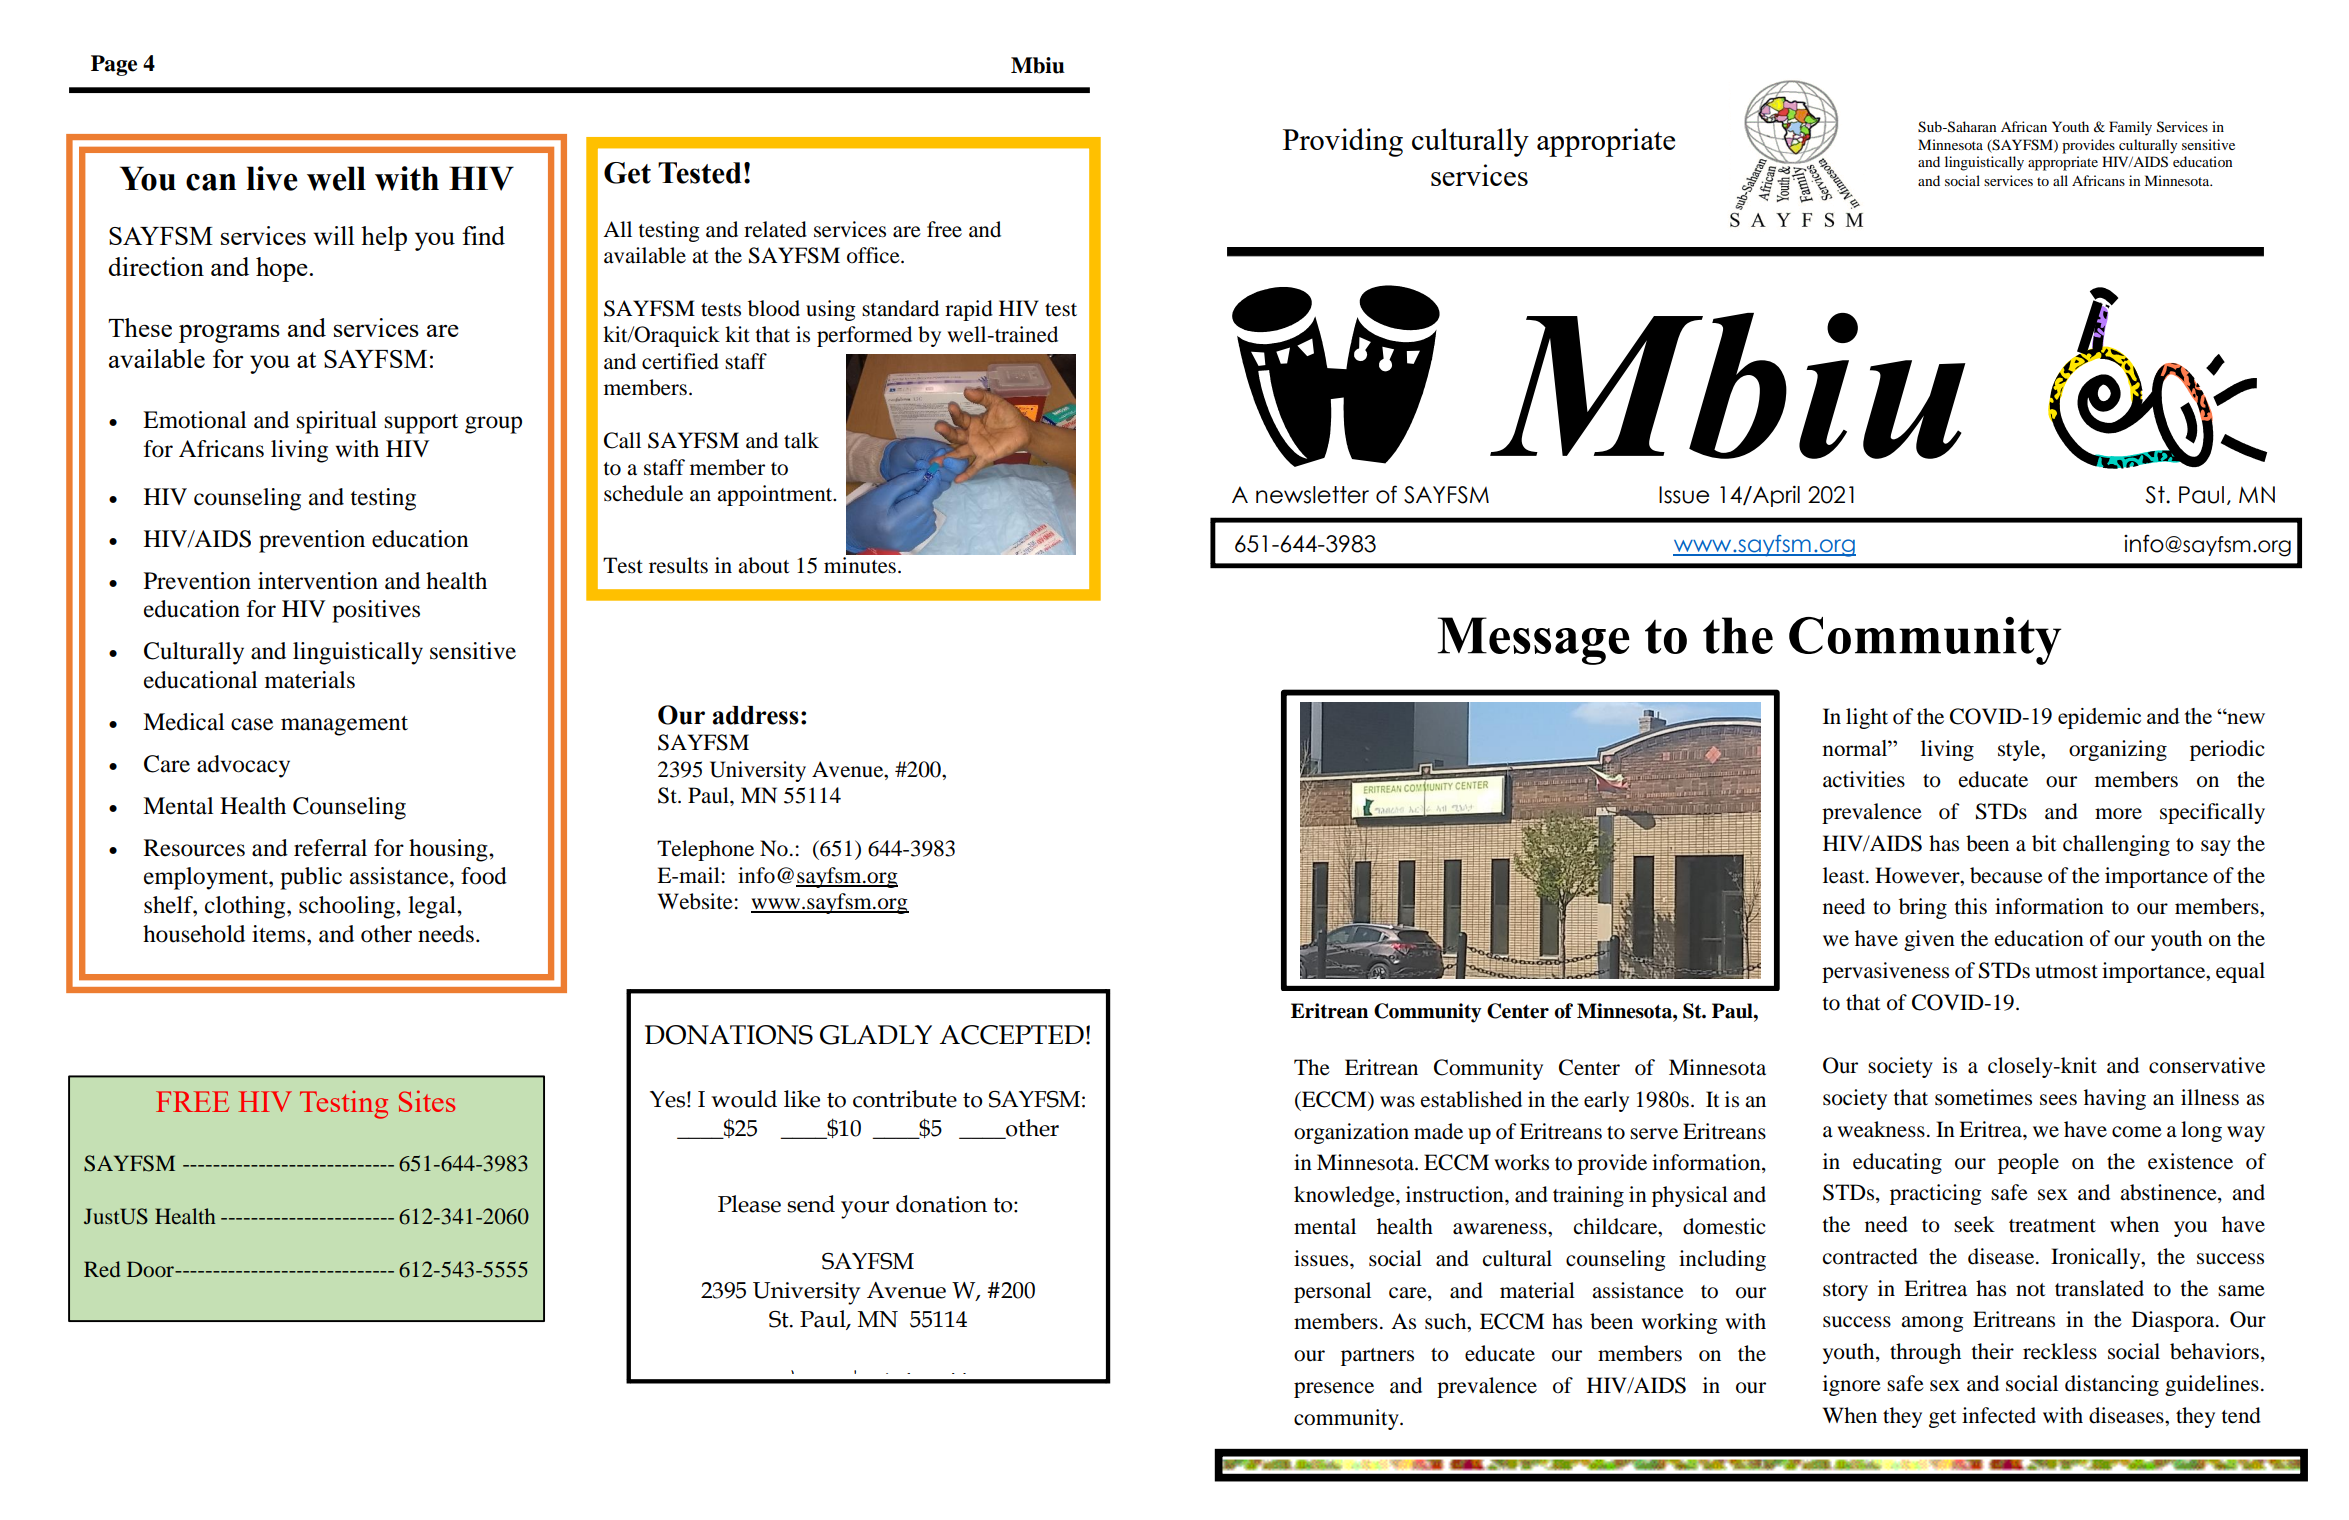  Describe the element at coordinates (1351, 1133) in the screenshot. I see `organization` at that location.
